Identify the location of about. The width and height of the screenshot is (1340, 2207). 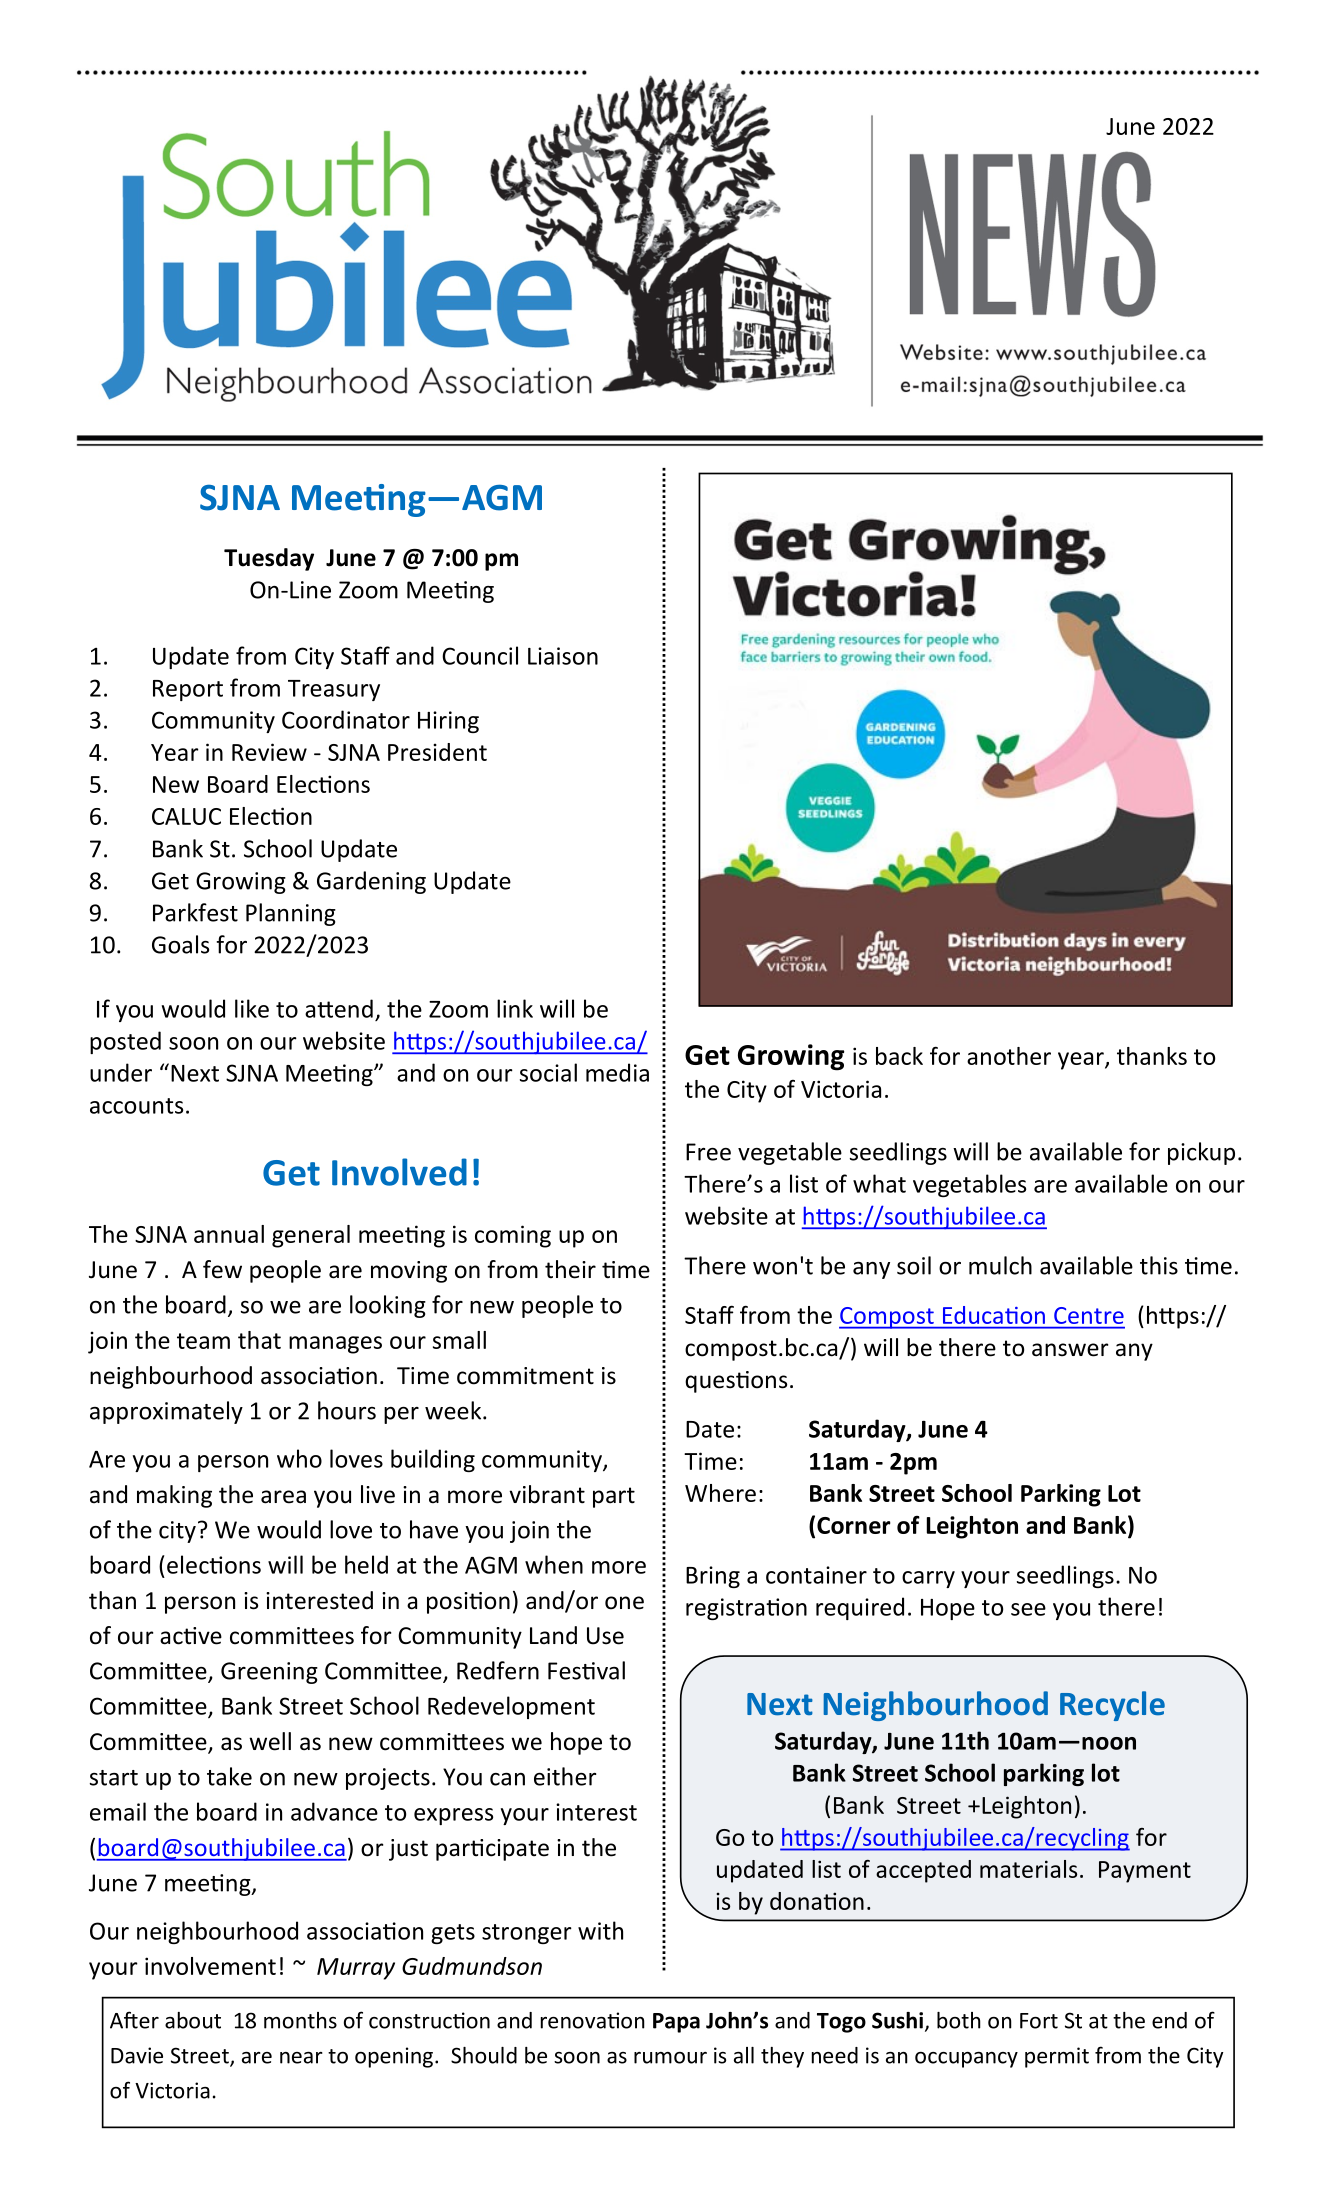
(193, 2020).
